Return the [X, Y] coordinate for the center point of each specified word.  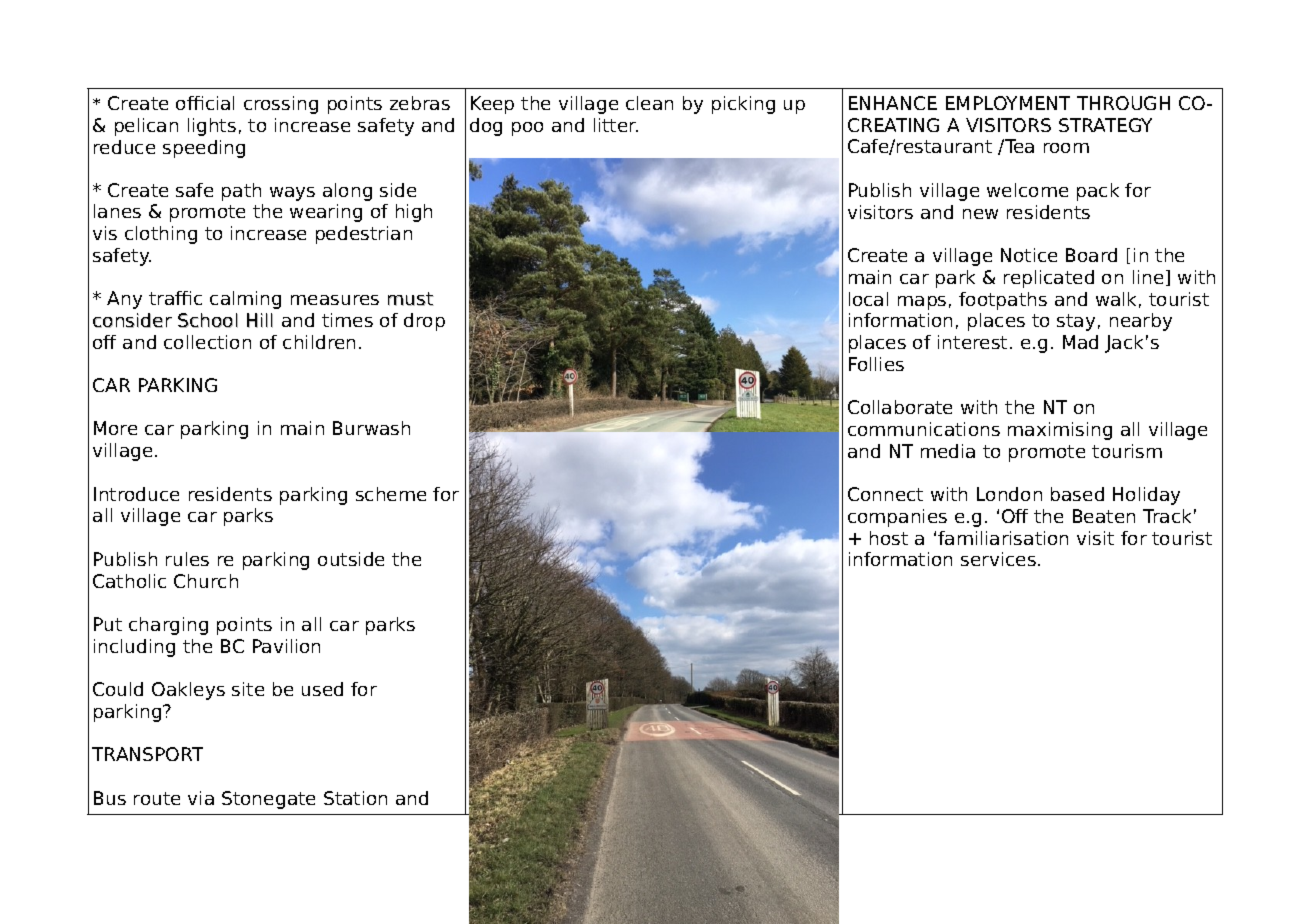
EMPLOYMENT [1008, 103]
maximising [1060, 431]
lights [212, 127]
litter [616, 125]
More [115, 428]
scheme [391, 494]
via [201, 798]
